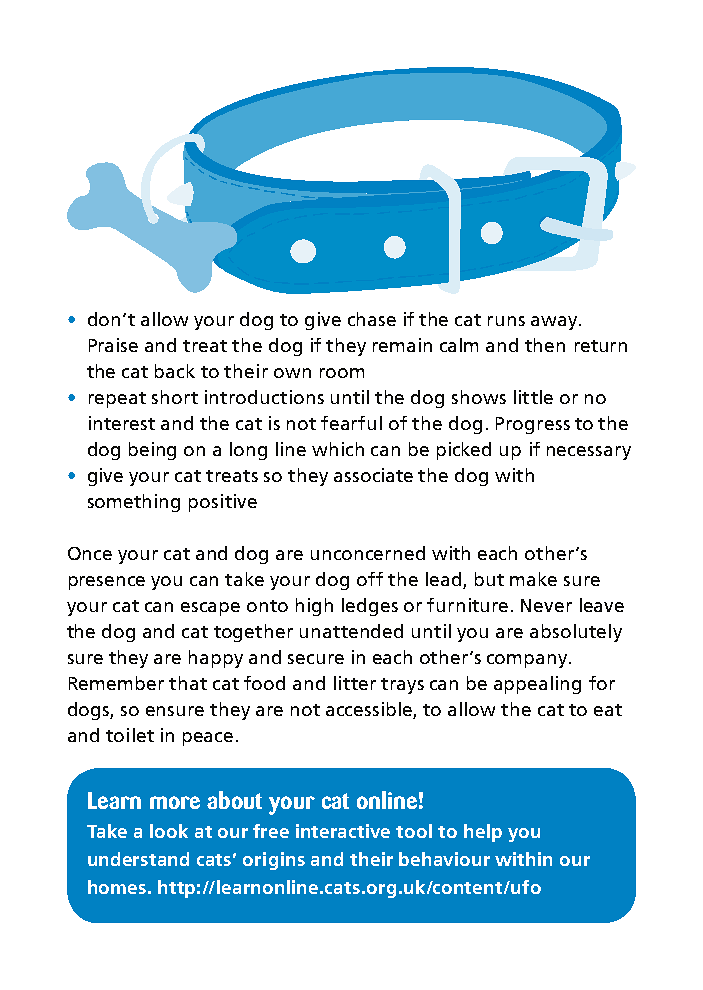 This screenshot has height=990, width=703. I want to click on something, so click(134, 503).
